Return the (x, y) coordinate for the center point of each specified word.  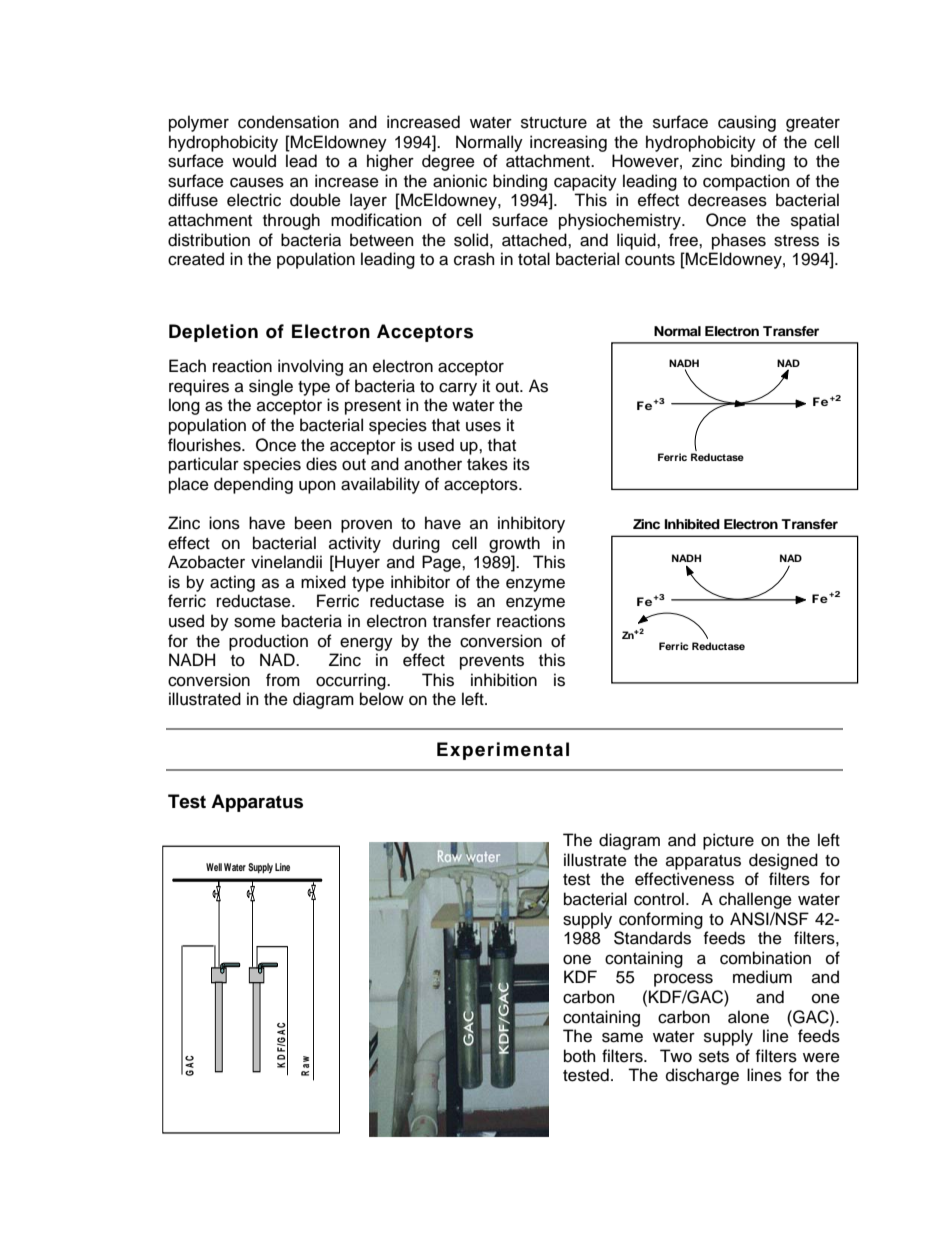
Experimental (503, 751)
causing (747, 123)
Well (214, 867)
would (254, 161)
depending (253, 485)
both (579, 1056)
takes (487, 464)
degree (448, 162)
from (283, 680)
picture (728, 841)
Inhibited (692, 524)
